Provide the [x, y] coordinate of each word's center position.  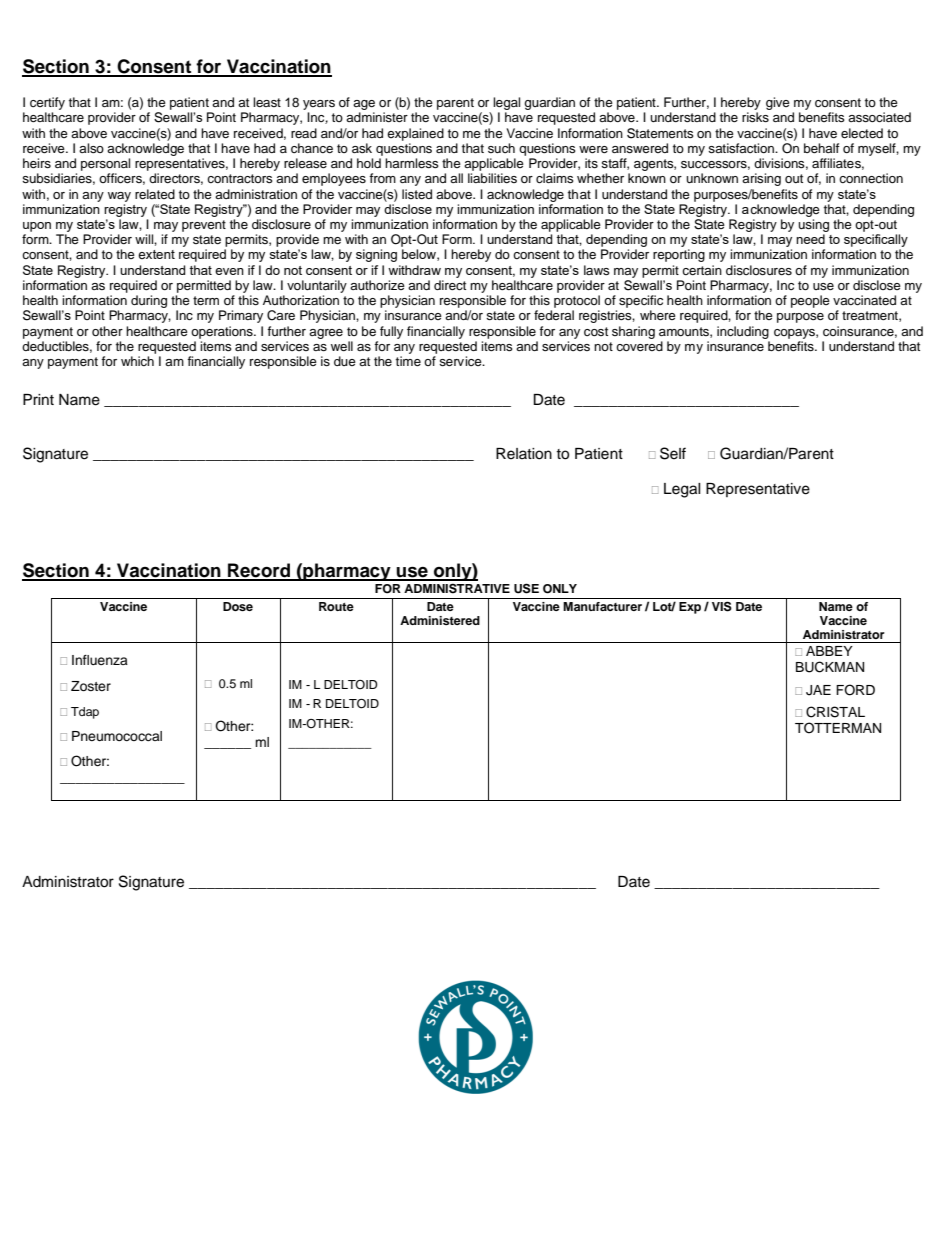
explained [415, 134]
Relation [524, 454]
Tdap [85, 713]
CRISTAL [835, 712]
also [91, 148]
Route [336, 606]
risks [755, 117]
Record [259, 571]
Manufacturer [602, 606]
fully [391, 332]
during [149, 301]
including [743, 332]
